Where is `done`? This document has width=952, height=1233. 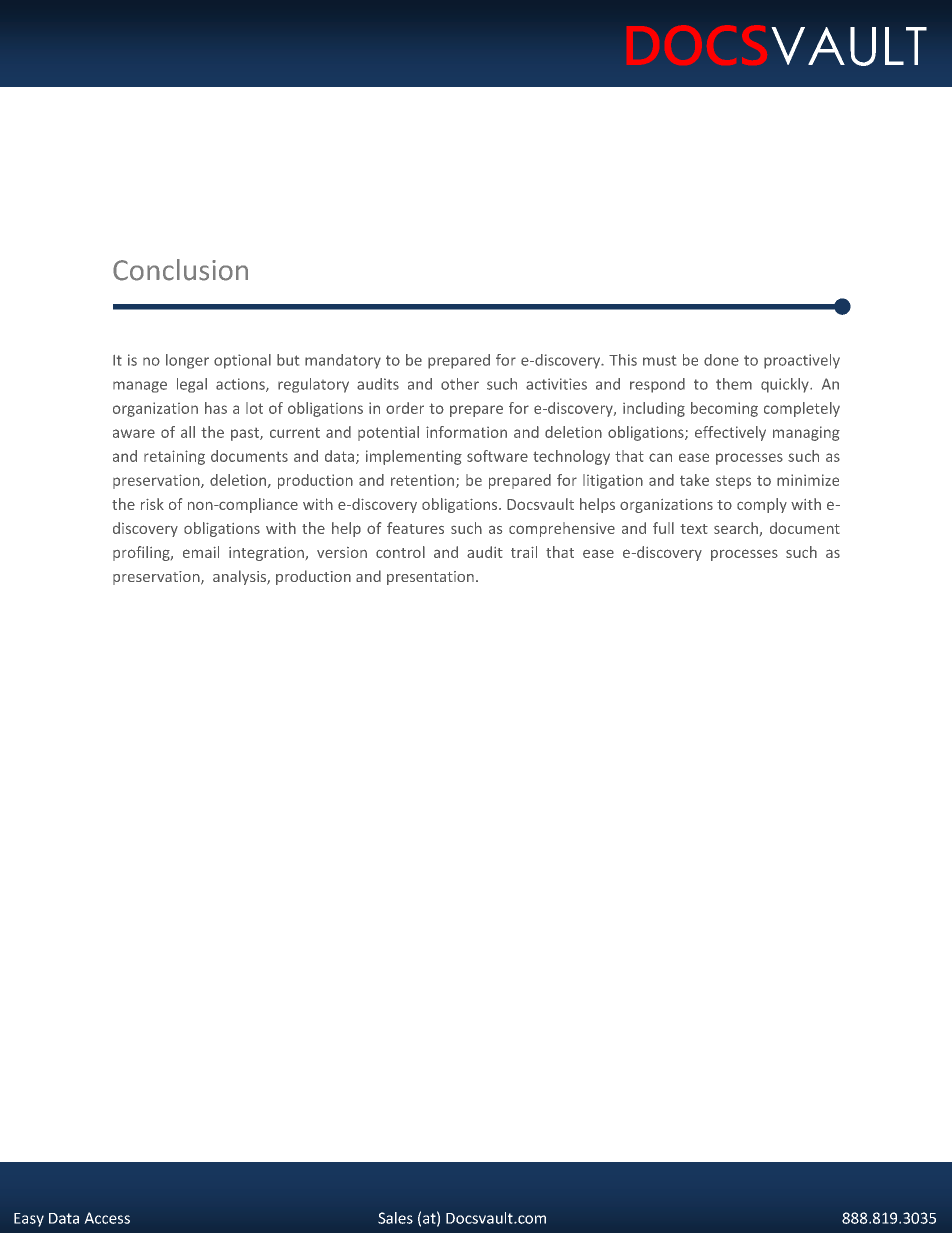
done is located at coordinates (721, 360).
